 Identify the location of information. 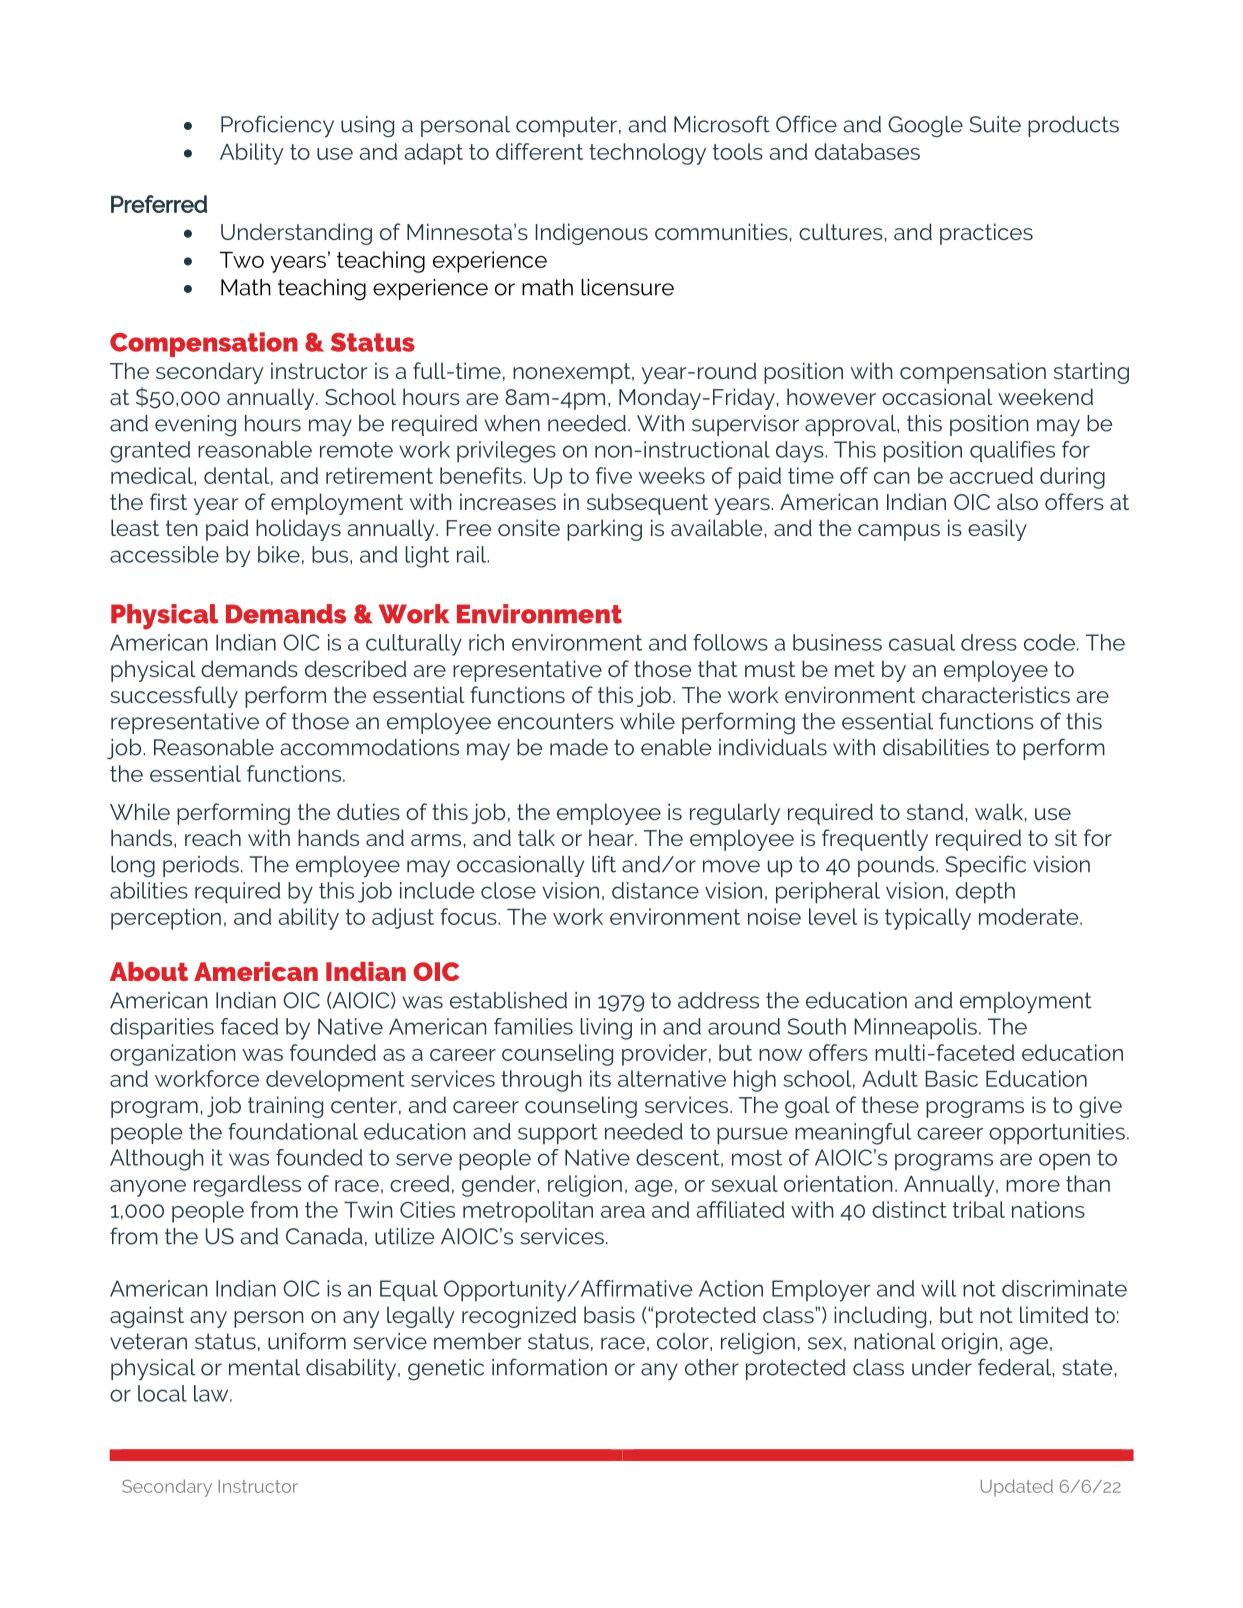
(549, 1367).
